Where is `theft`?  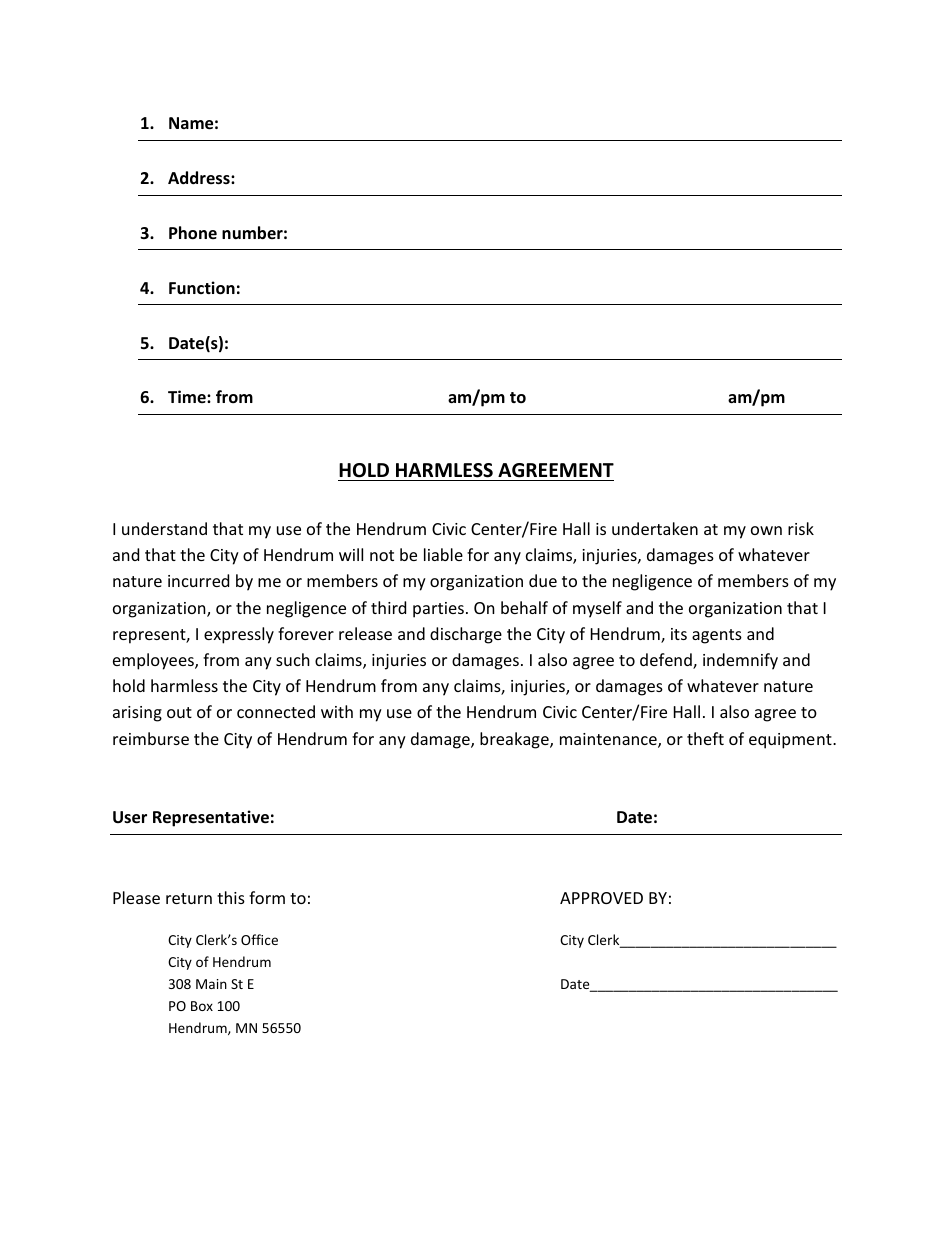 theft is located at coordinates (705, 738).
